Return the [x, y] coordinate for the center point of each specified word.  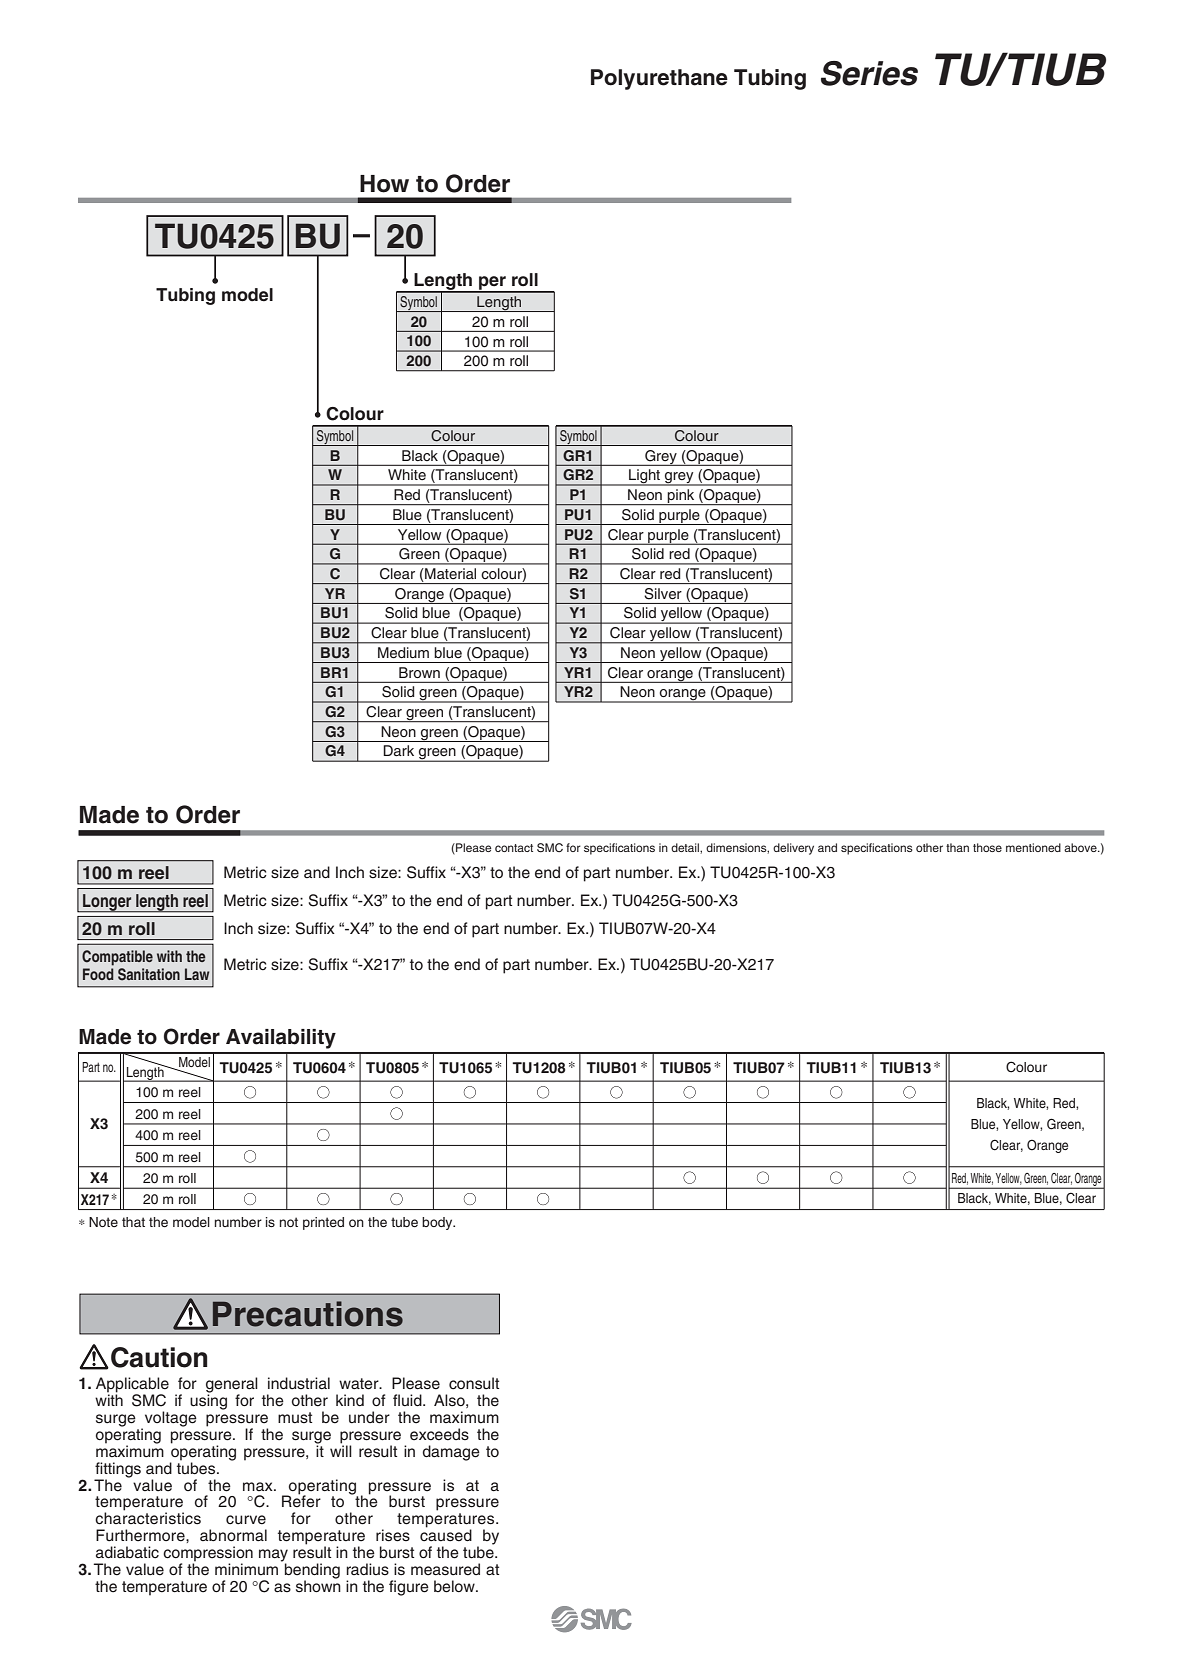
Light [645, 477]
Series [869, 73]
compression [208, 1555]
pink [681, 497]
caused [446, 1534]
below [455, 1586]
